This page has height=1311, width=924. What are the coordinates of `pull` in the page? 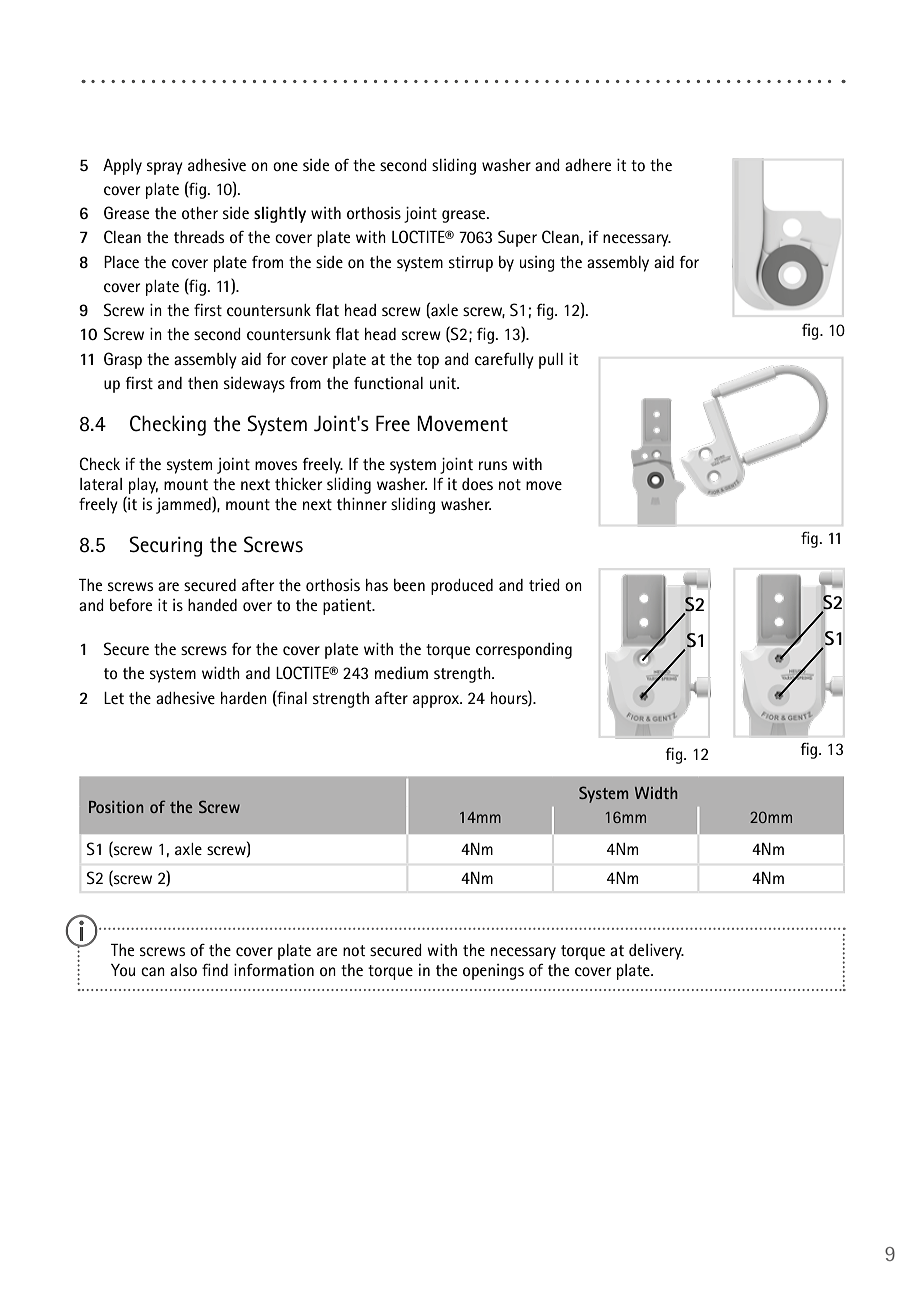 It's located at (551, 361).
